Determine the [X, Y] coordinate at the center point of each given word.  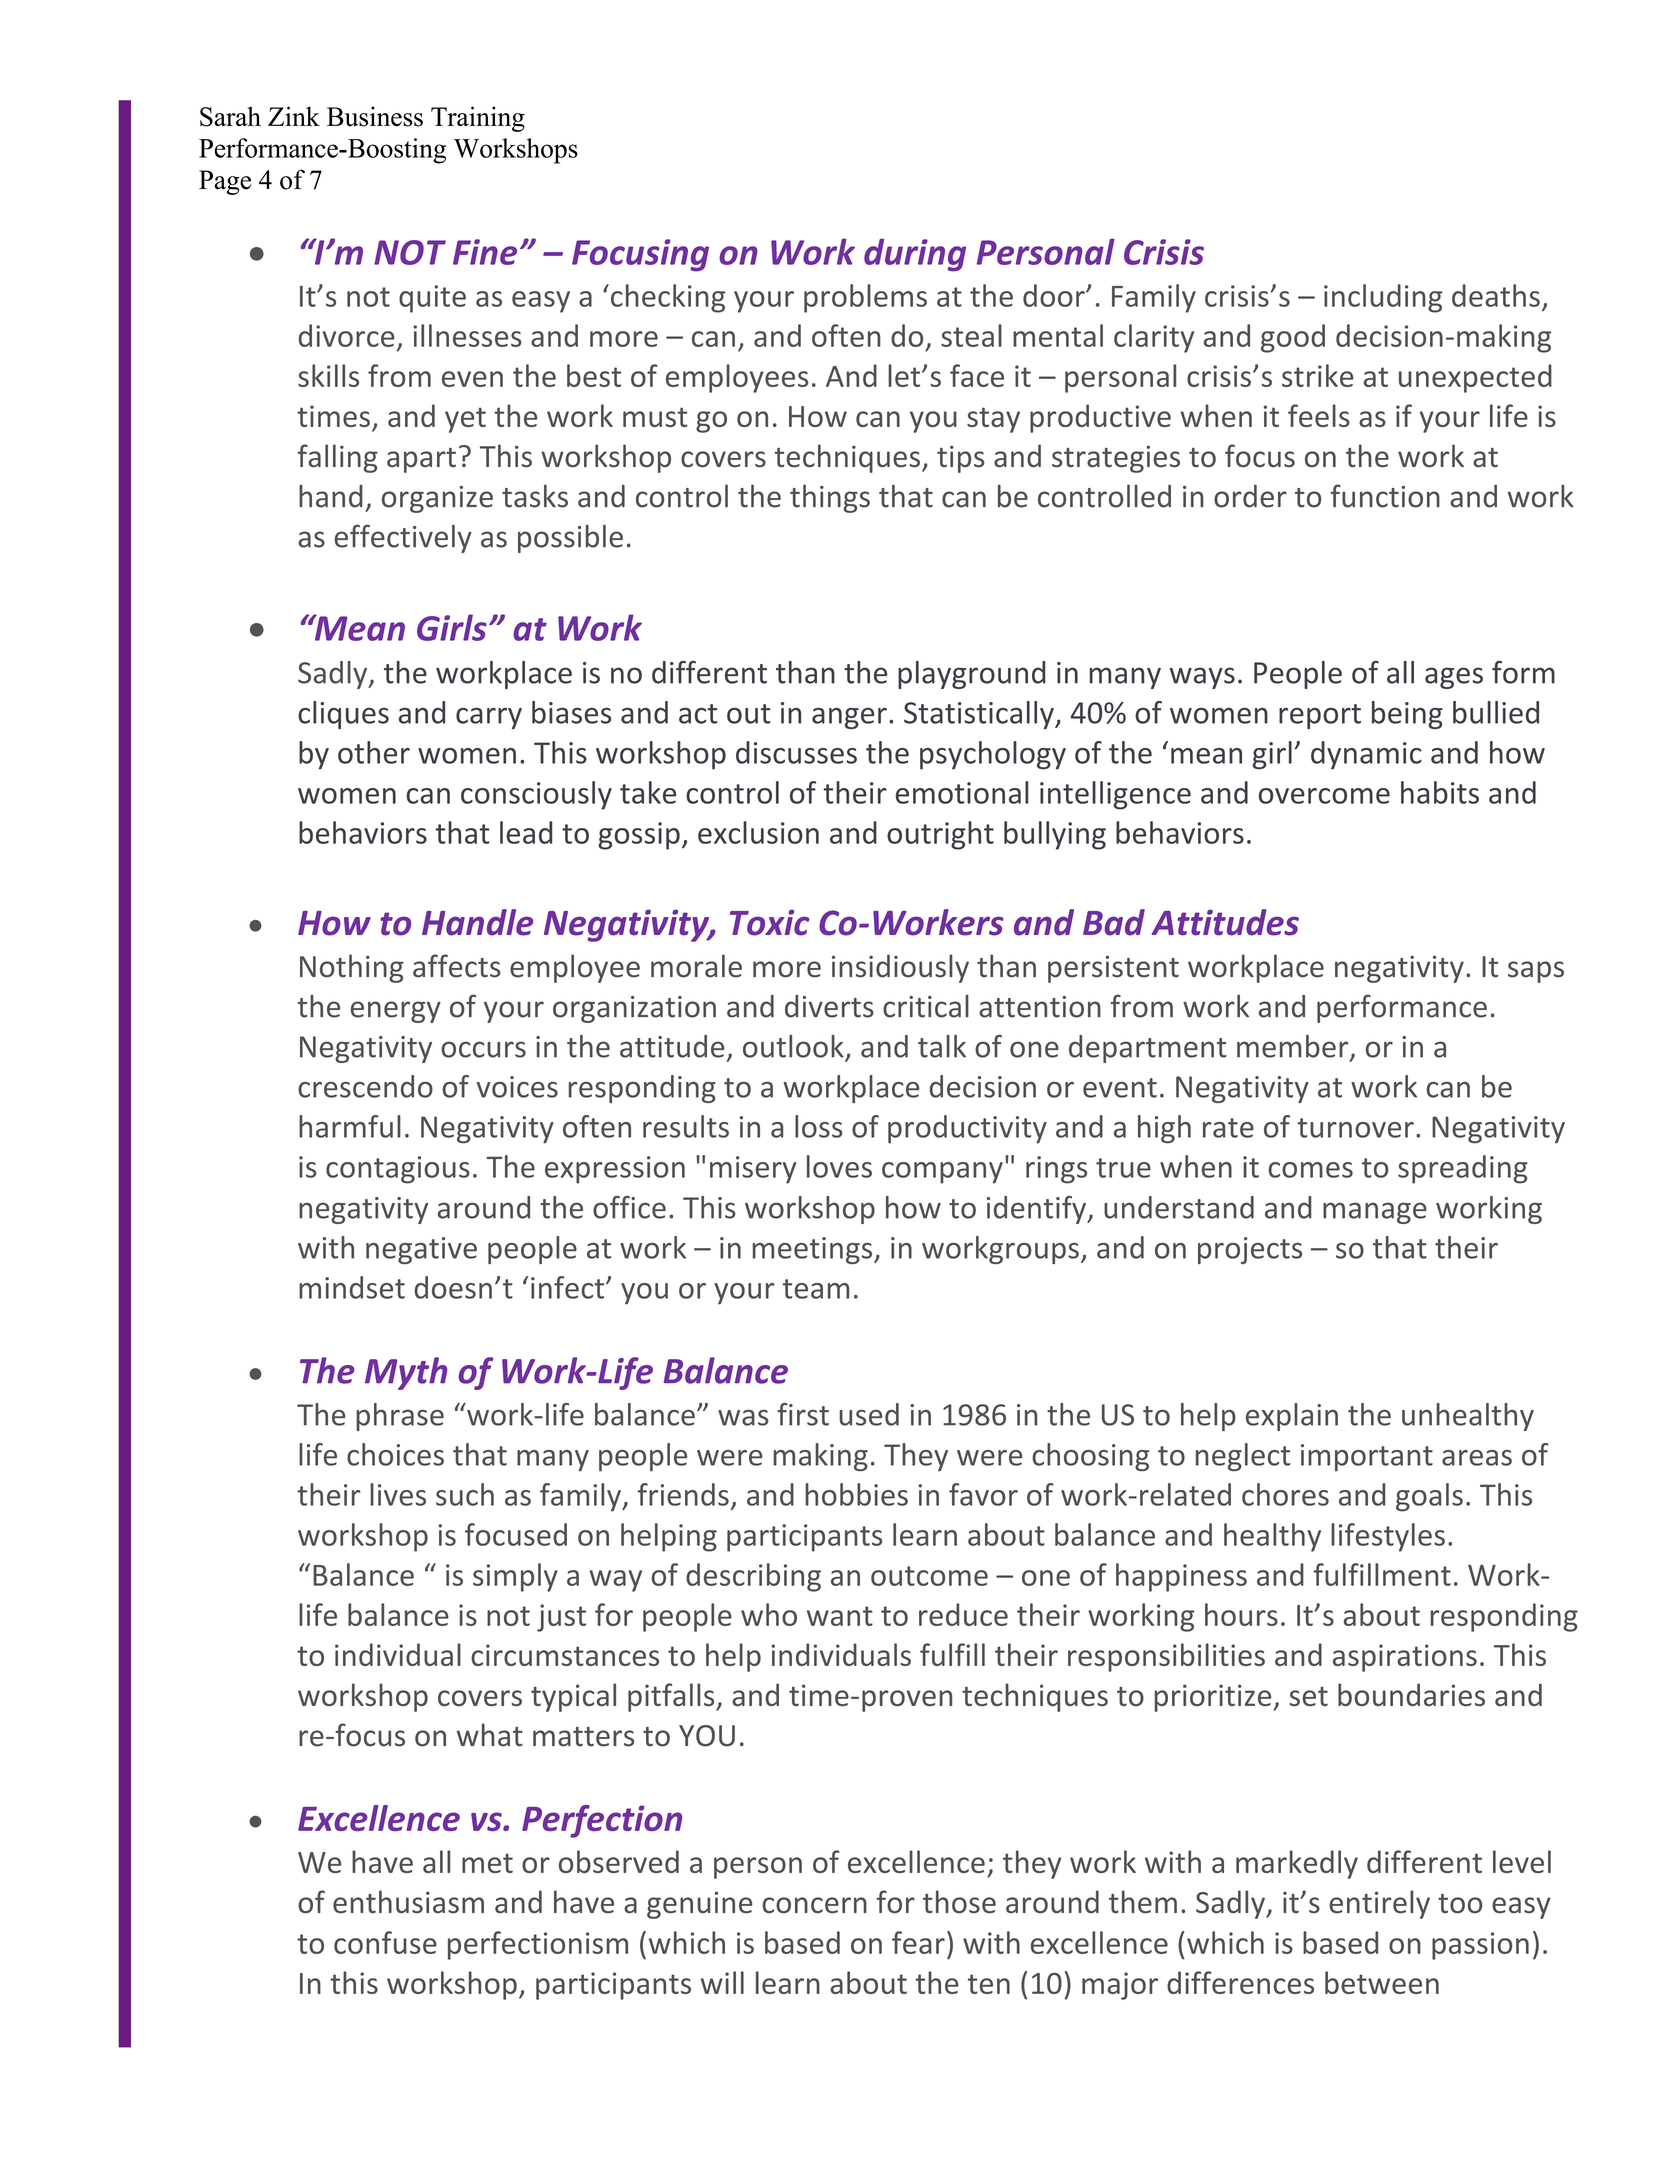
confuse [385, 1942]
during [915, 255]
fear [918, 1942]
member [1294, 1047]
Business [375, 116]
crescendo [365, 1086]
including [1383, 298]
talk [942, 1046]
